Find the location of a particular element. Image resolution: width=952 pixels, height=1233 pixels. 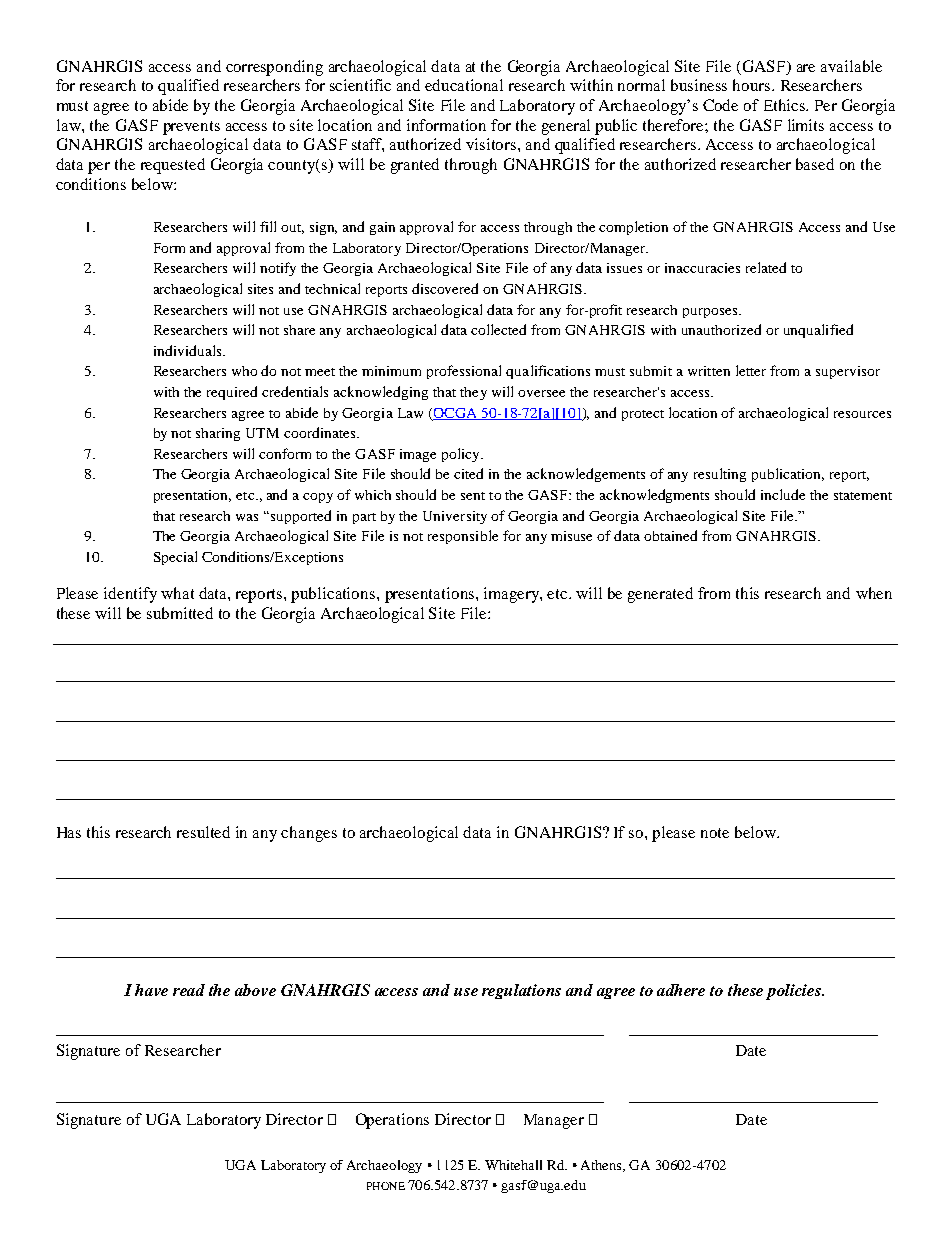

PHONE is located at coordinates (386, 1186).
